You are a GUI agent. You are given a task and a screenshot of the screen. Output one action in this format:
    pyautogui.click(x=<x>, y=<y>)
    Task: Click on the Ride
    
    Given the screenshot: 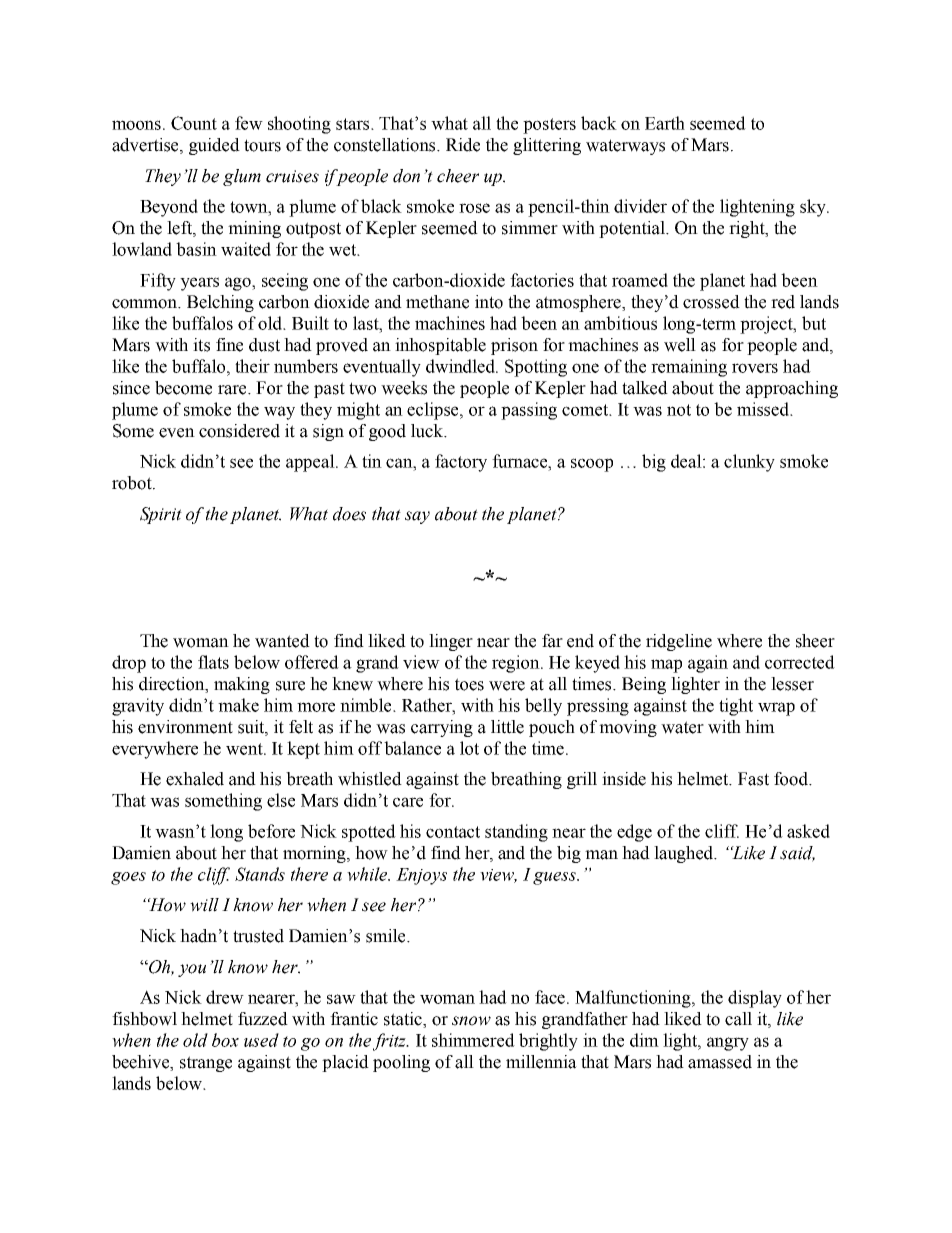 What is the action you would take?
    pyautogui.click(x=463, y=145)
